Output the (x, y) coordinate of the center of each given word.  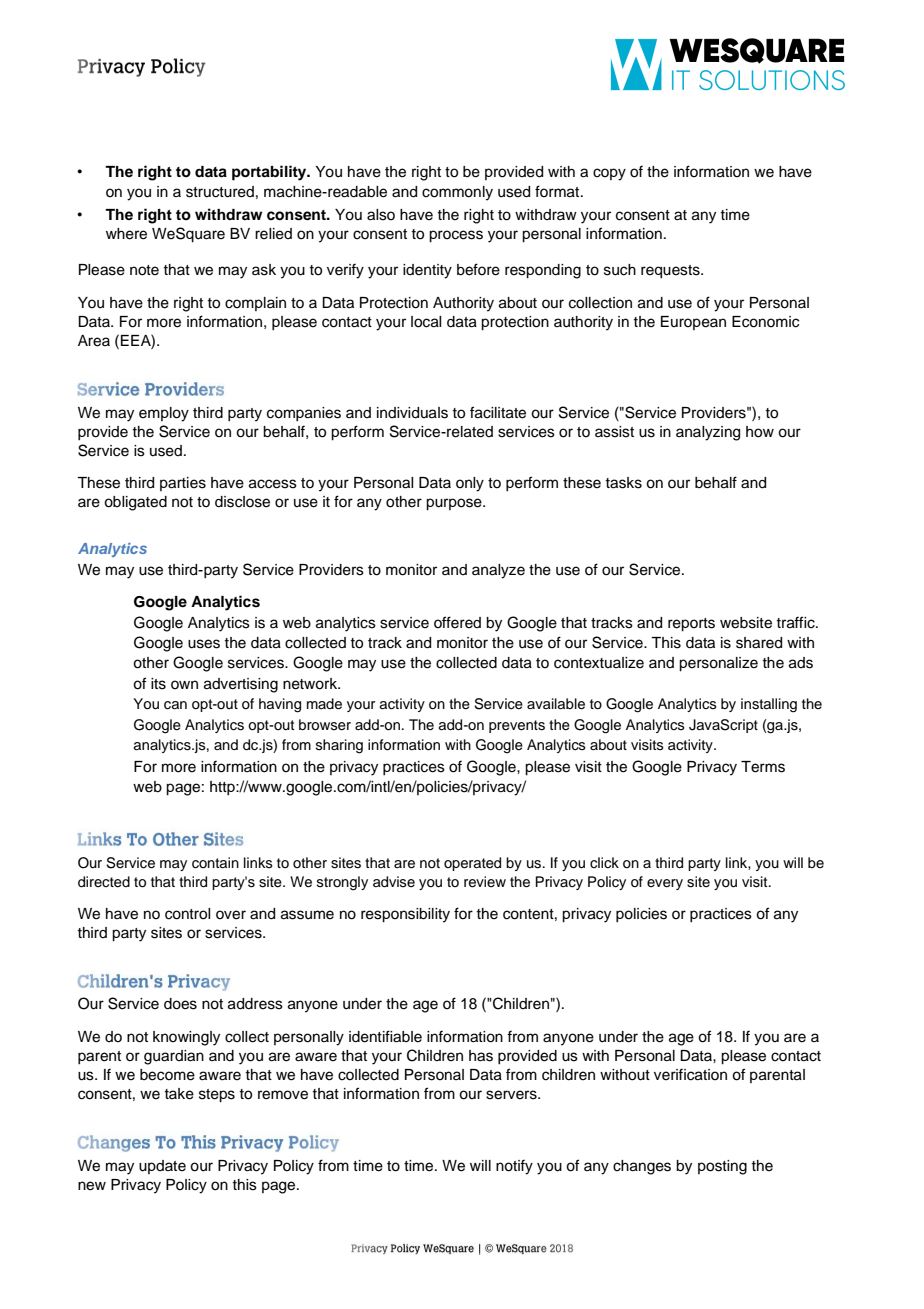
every (665, 884)
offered (457, 622)
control (187, 914)
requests (671, 272)
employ (164, 414)
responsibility (405, 915)
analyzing (708, 433)
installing (769, 705)
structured (220, 192)
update (162, 1167)
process (456, 236)
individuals (412, 413)
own (184, 684)
